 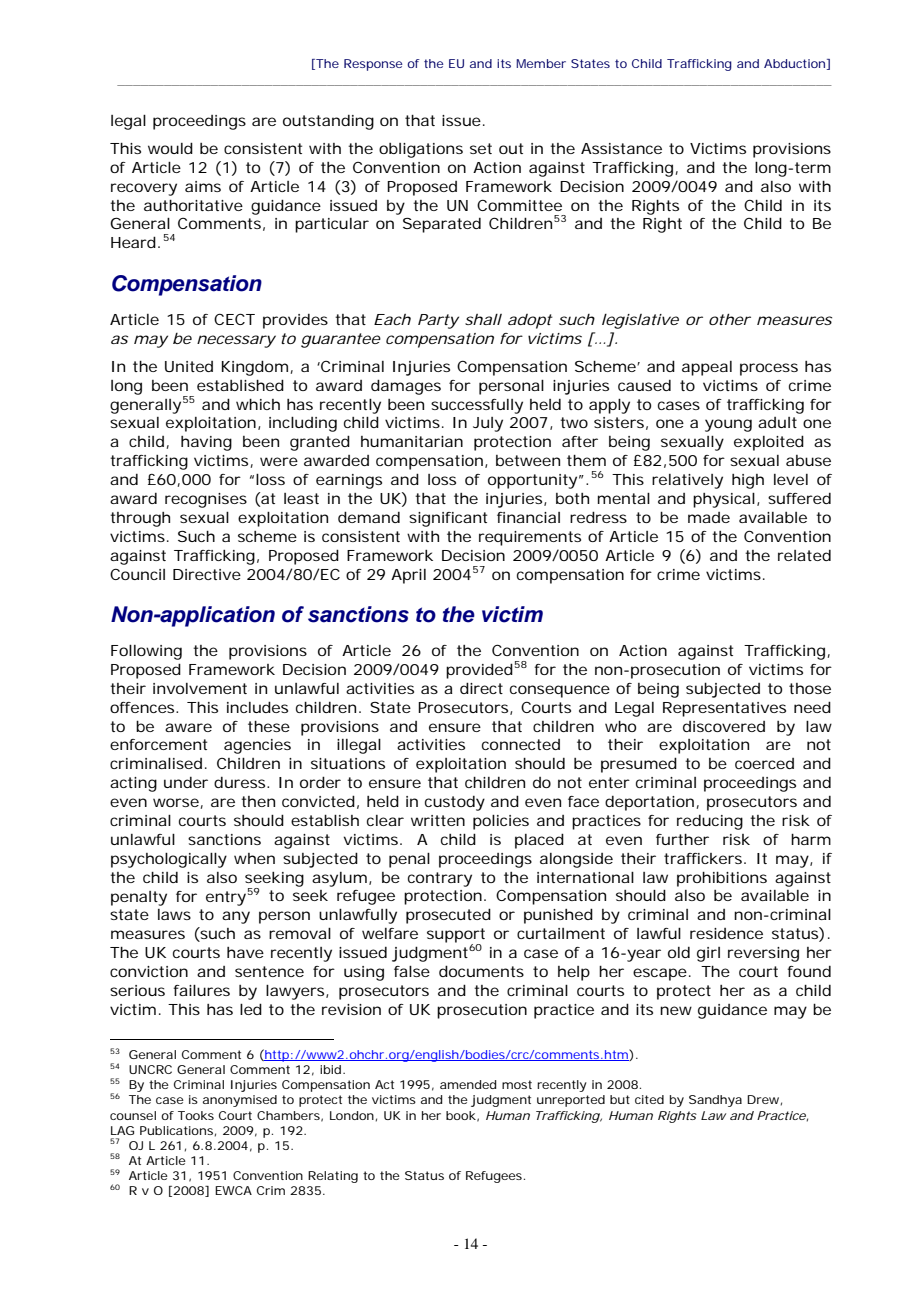 I want to click on United, so click(x=189, y=366).
